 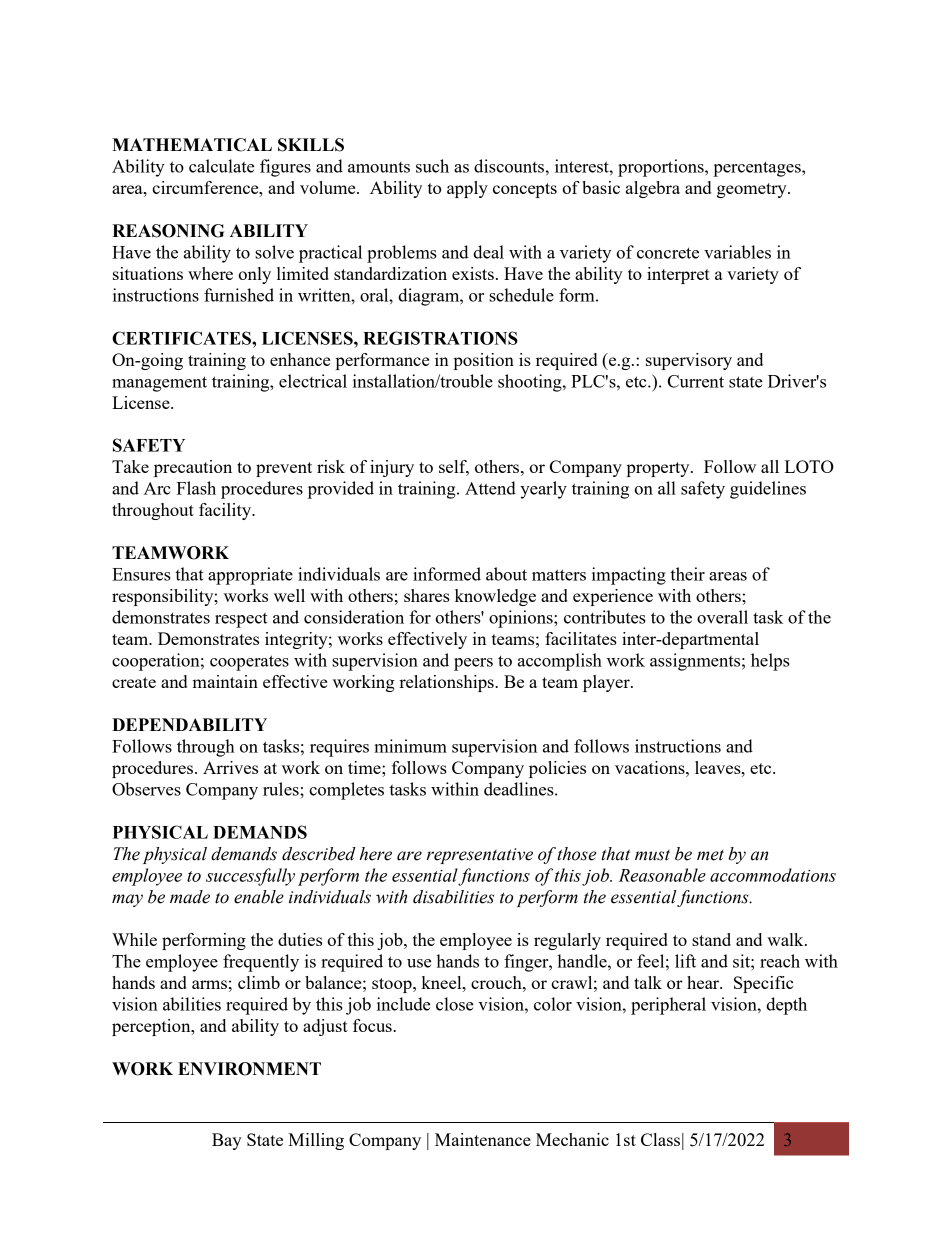 What do you see at coordinates (467, 189) in the document?
I see `apply` at bounding box center [467, 189].
